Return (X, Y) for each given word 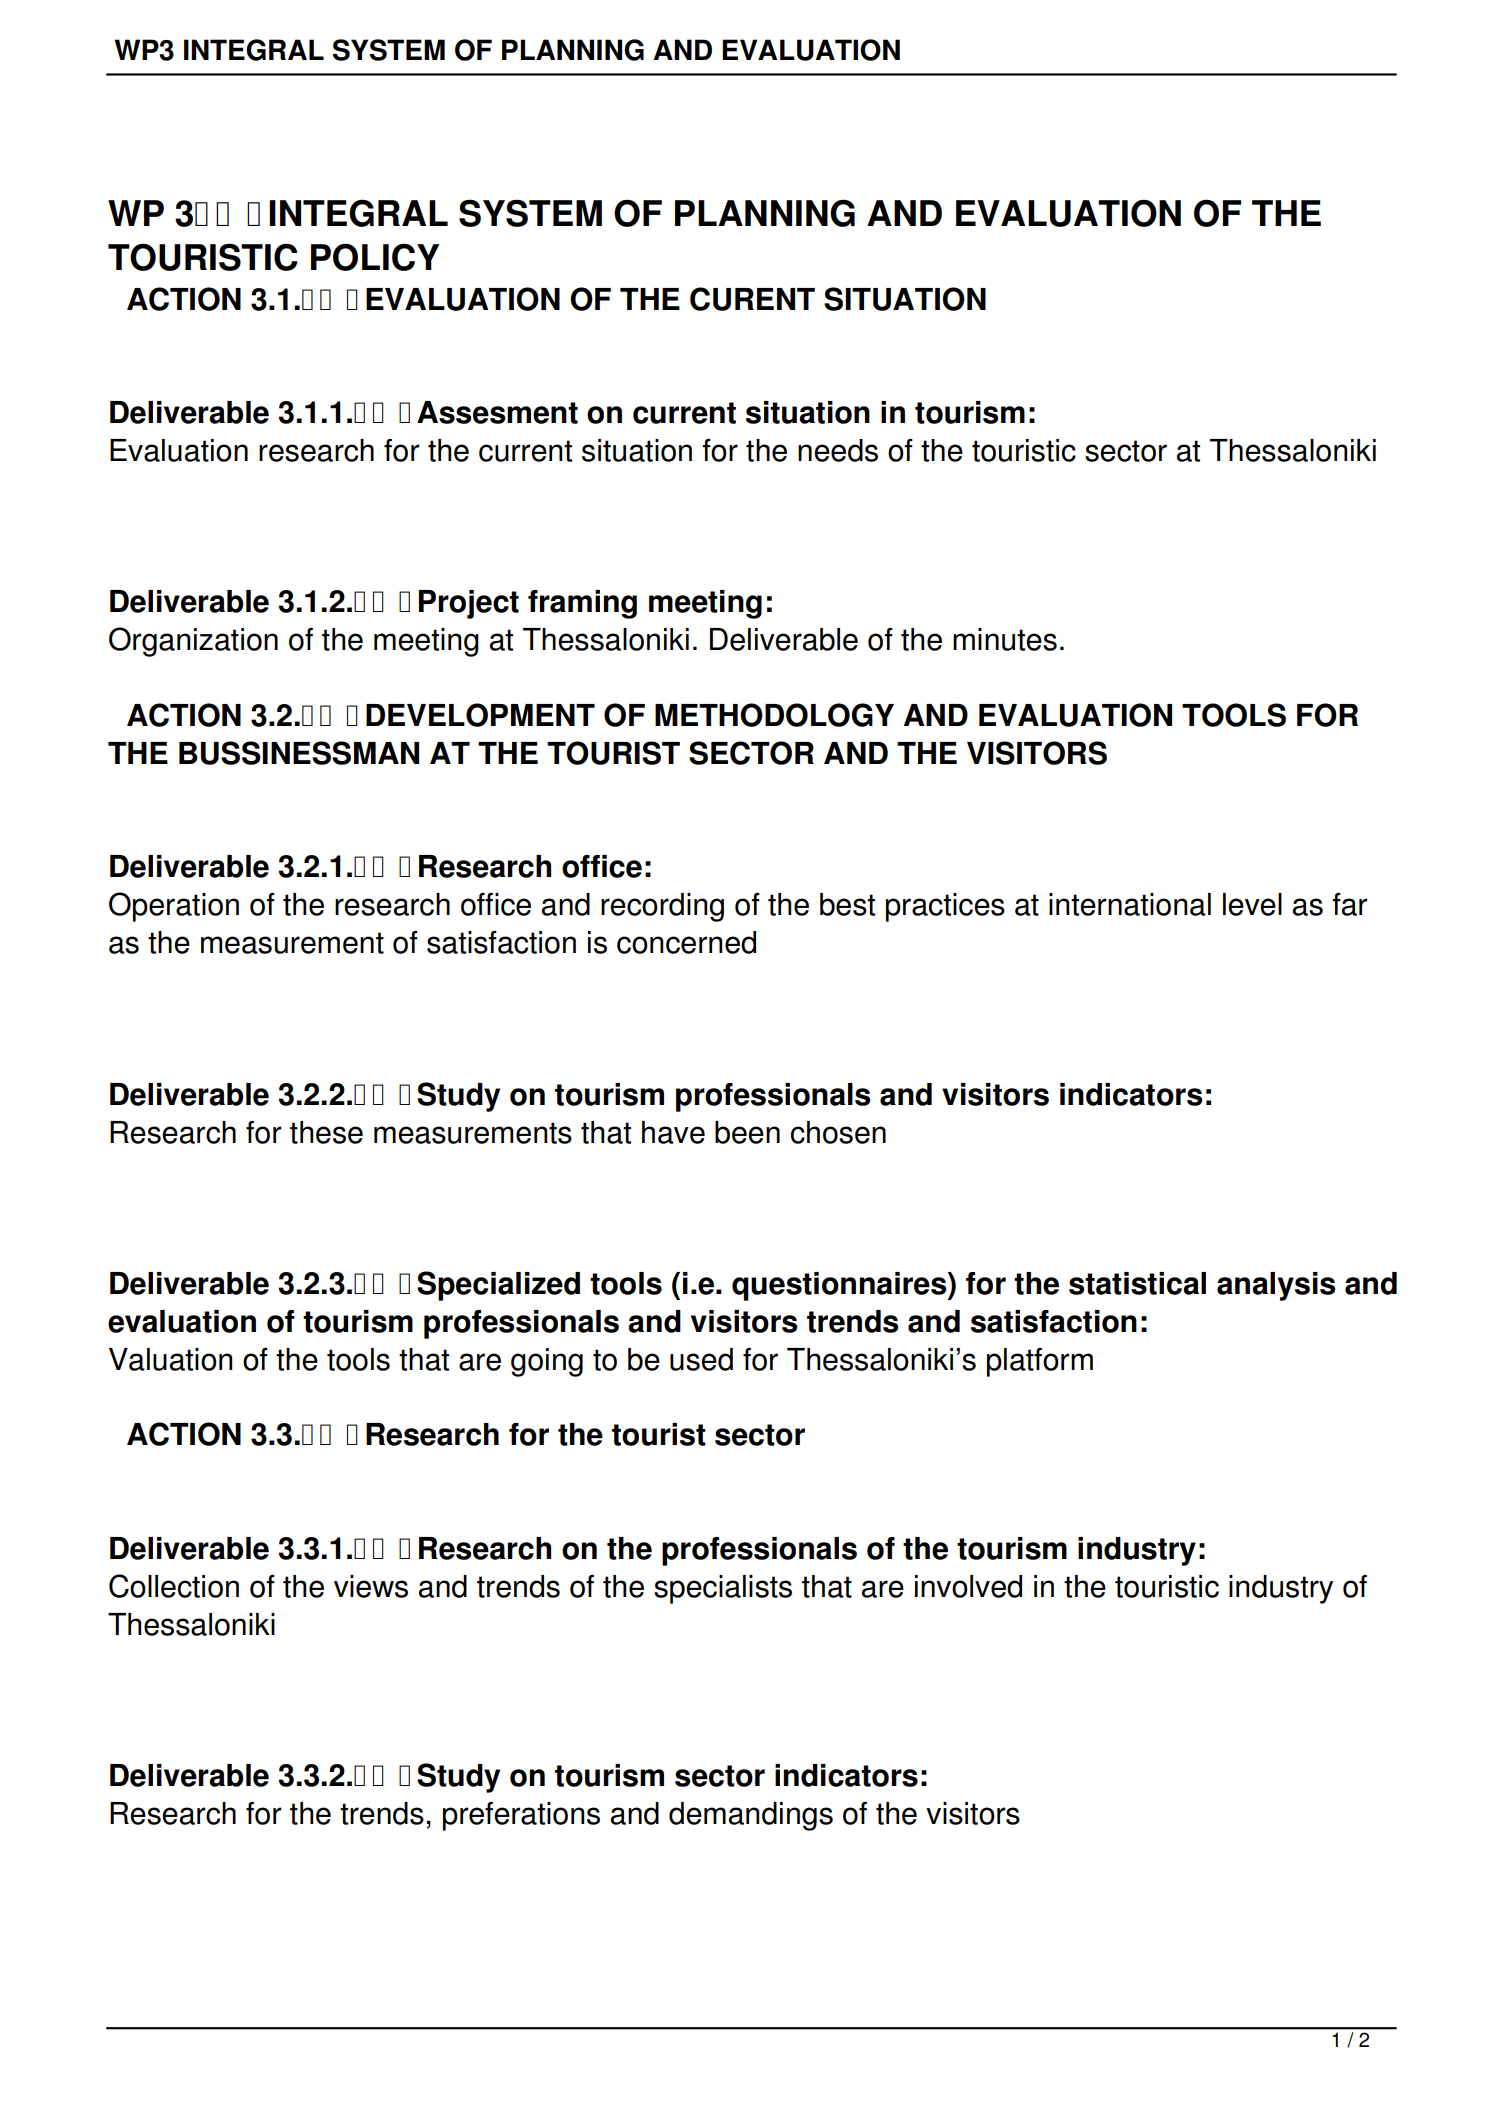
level (1252, 904)
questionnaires (840, 1286)
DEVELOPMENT (480, 715)
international (1130, 904)
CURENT (752, 299)
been (747, 1132)
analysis (1276, 1286)
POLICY (375, 257)
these (326, 1132)
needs (838, 450)
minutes (1005, 639)
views (371, 1586)
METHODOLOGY (774, 715)
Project (469, 604)
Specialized (498, 1286)
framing (582, 604)
